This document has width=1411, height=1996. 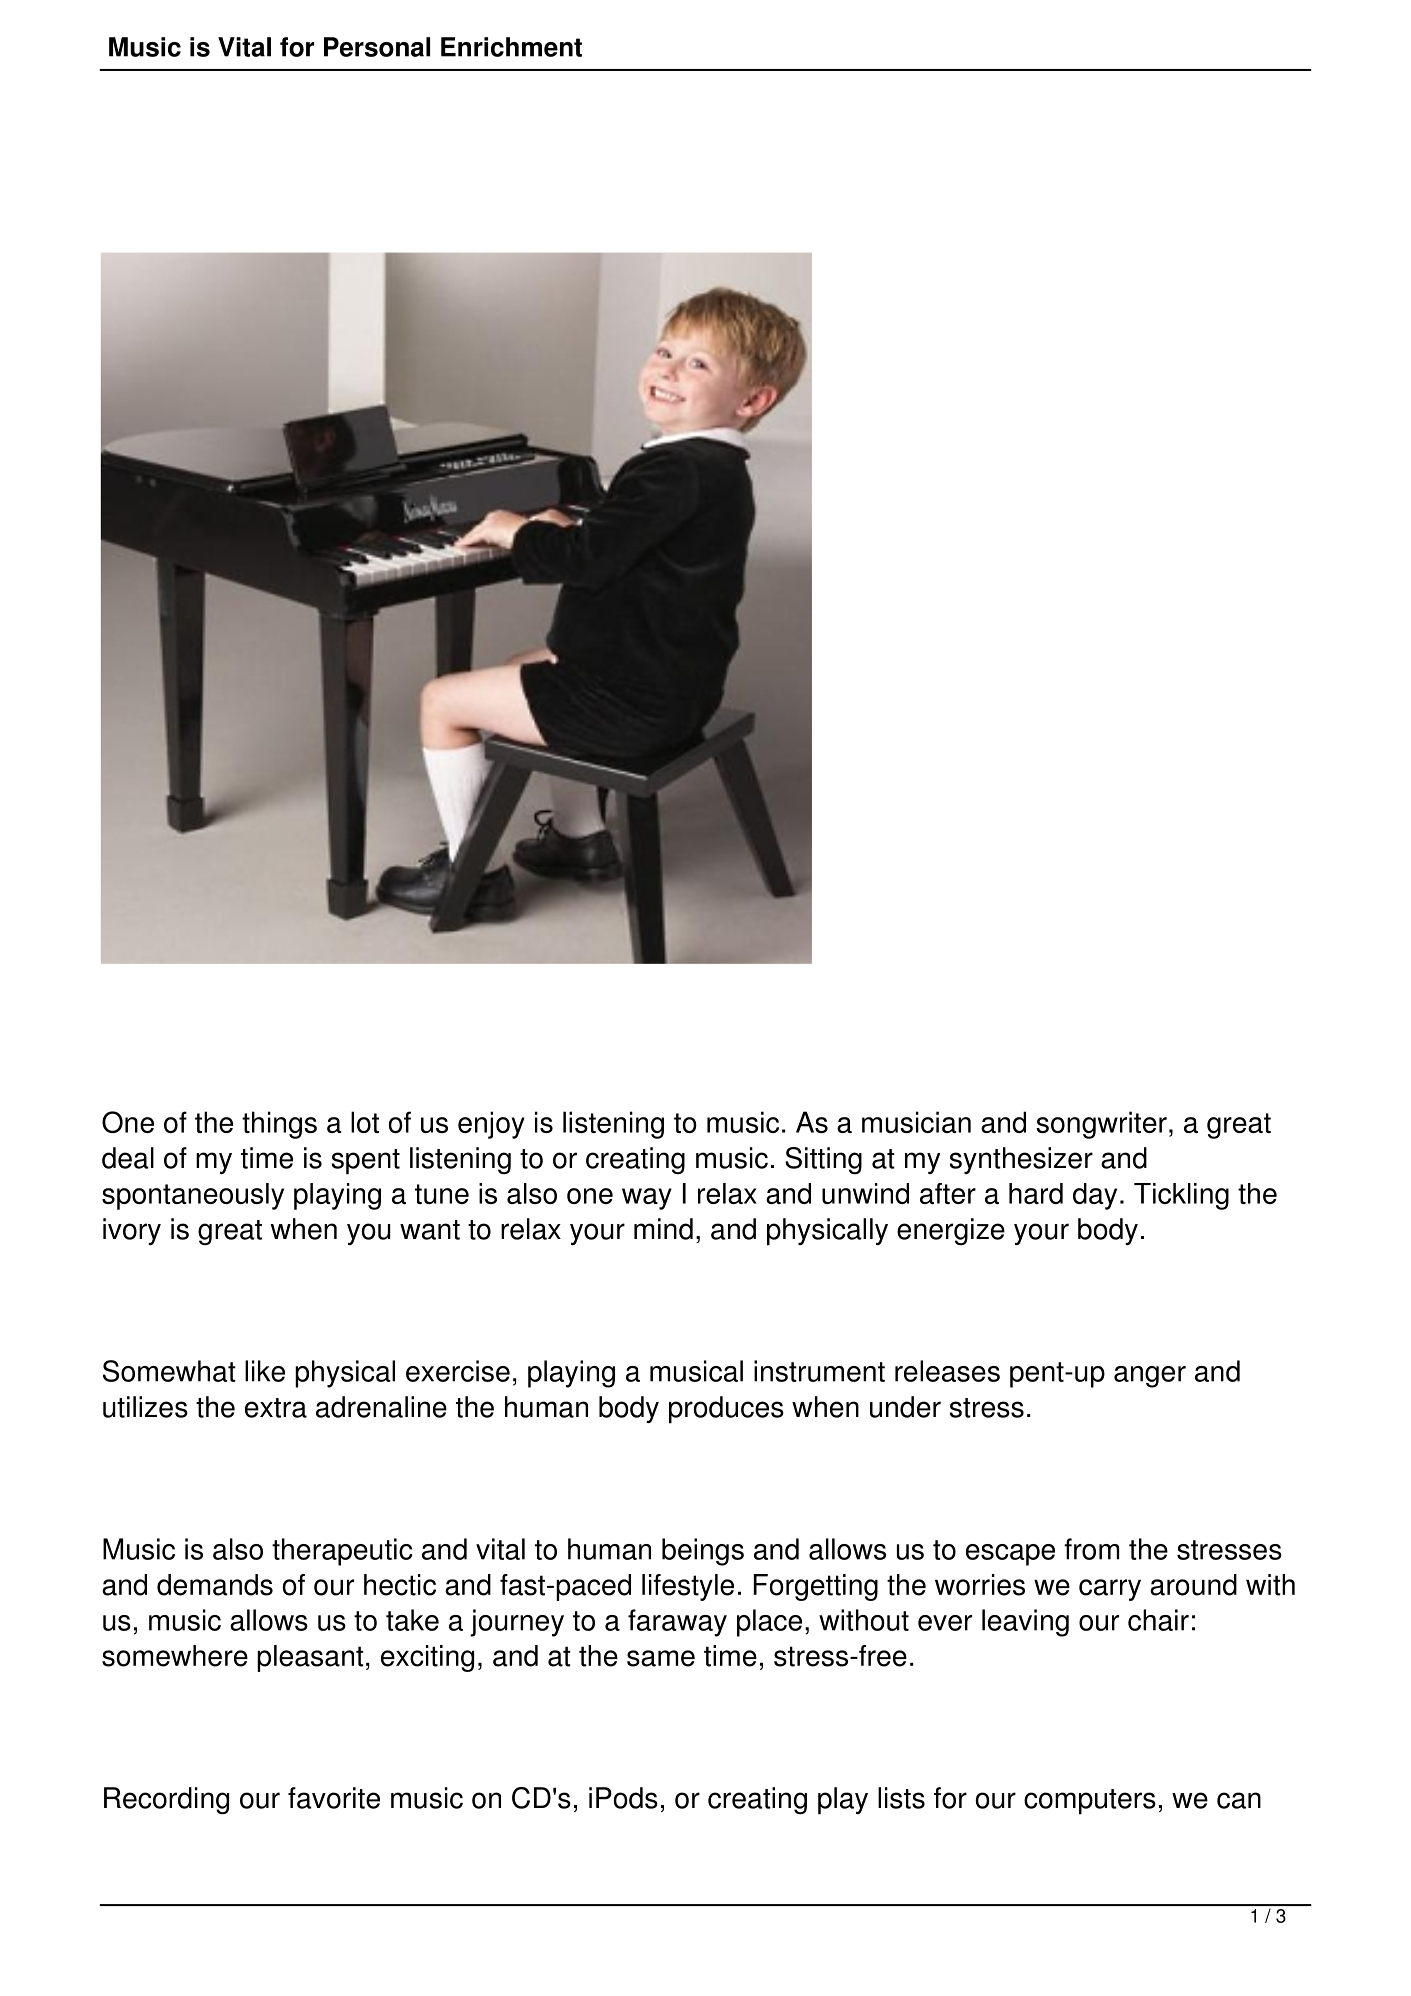 What do you see at coordinates (511, 47) in the document?
I see `Enrichment` at bounding box center [511, 47].
